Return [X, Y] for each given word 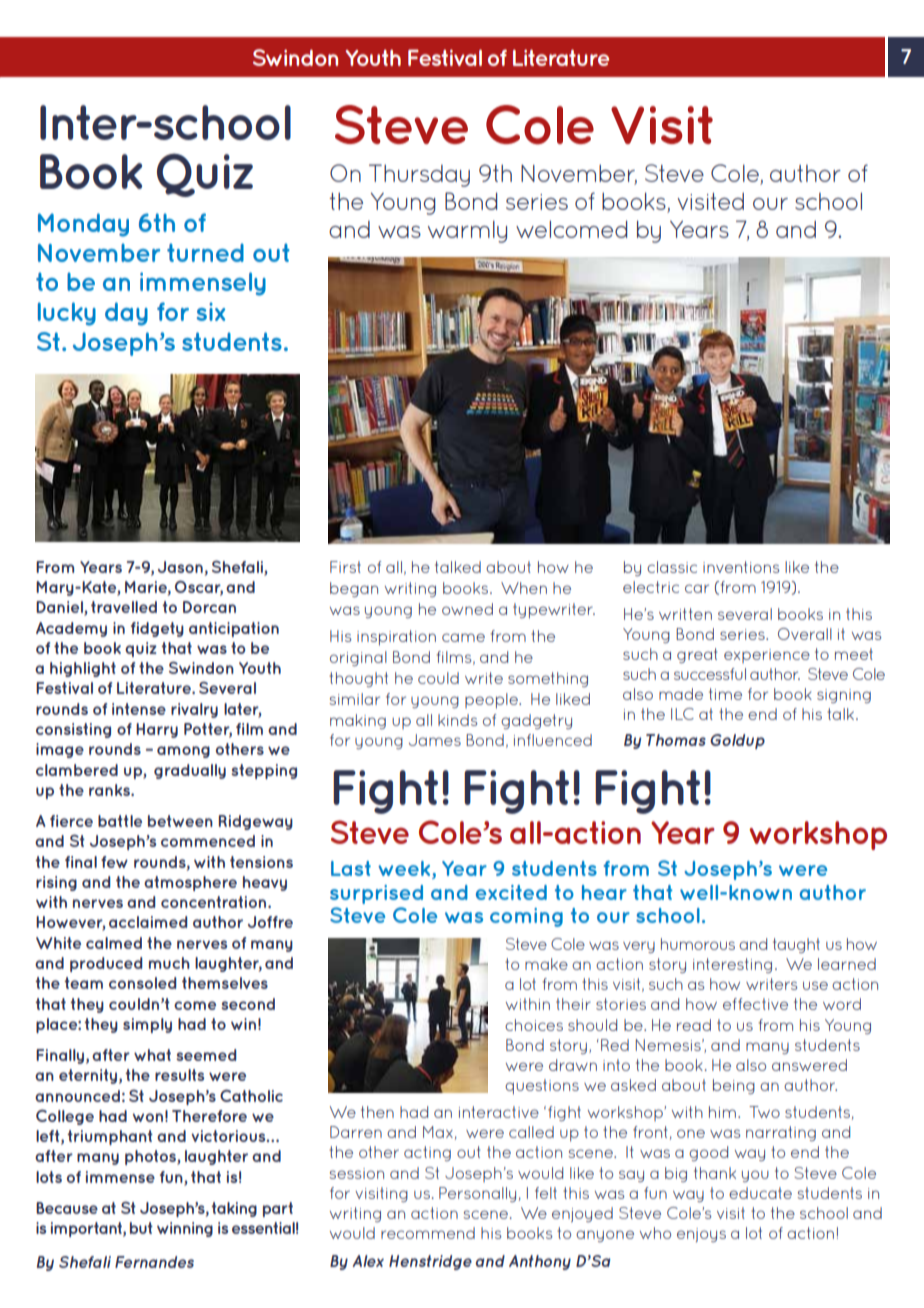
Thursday [419, 175]
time [725, 694]
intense [139, 709]
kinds [458, 720]
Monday [83, 225]
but [141, 1228]
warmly [467, 232]
